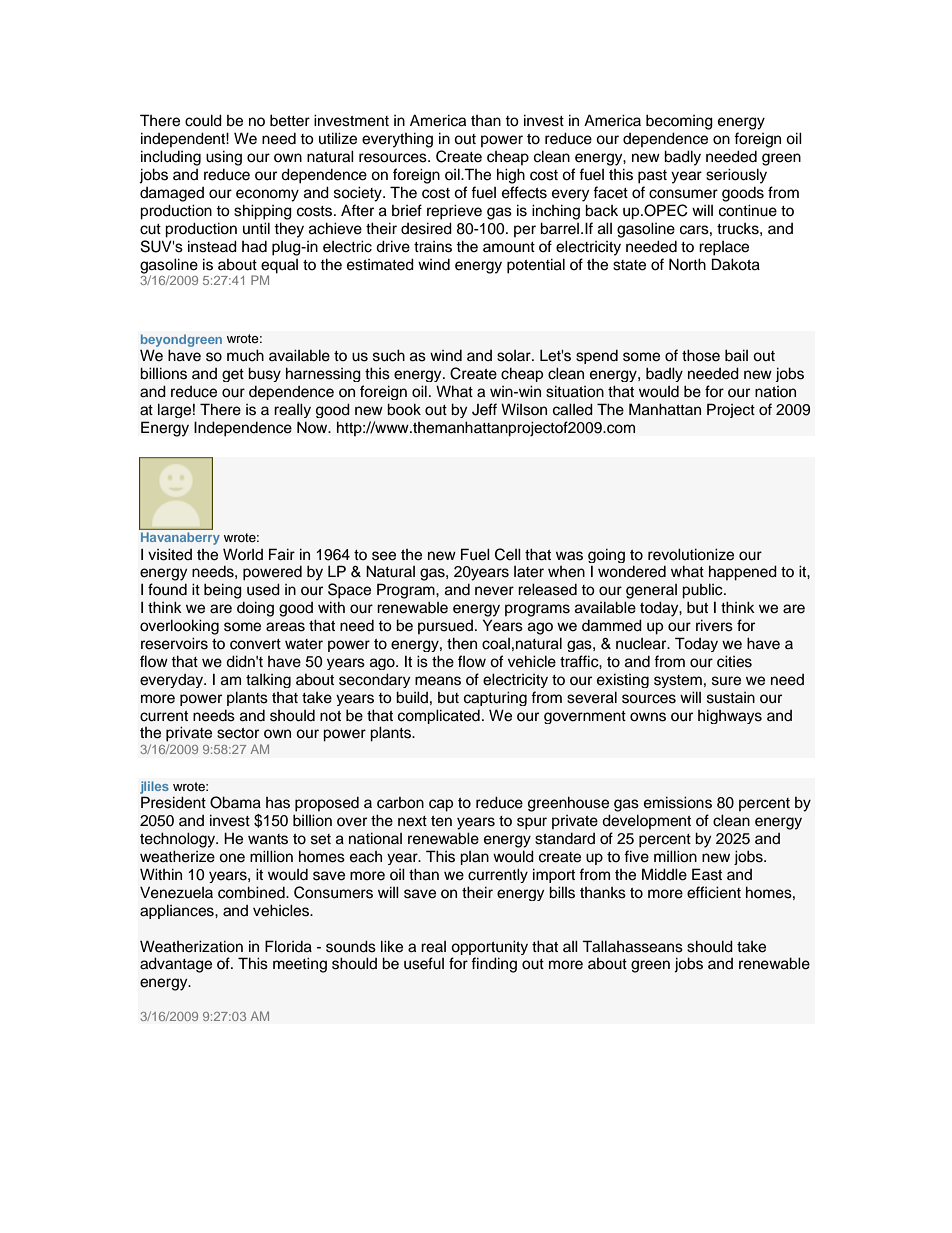  What do you see at coordinates (508, 554) in the image?
I see `Cell` at bounding box center [508, 554].
